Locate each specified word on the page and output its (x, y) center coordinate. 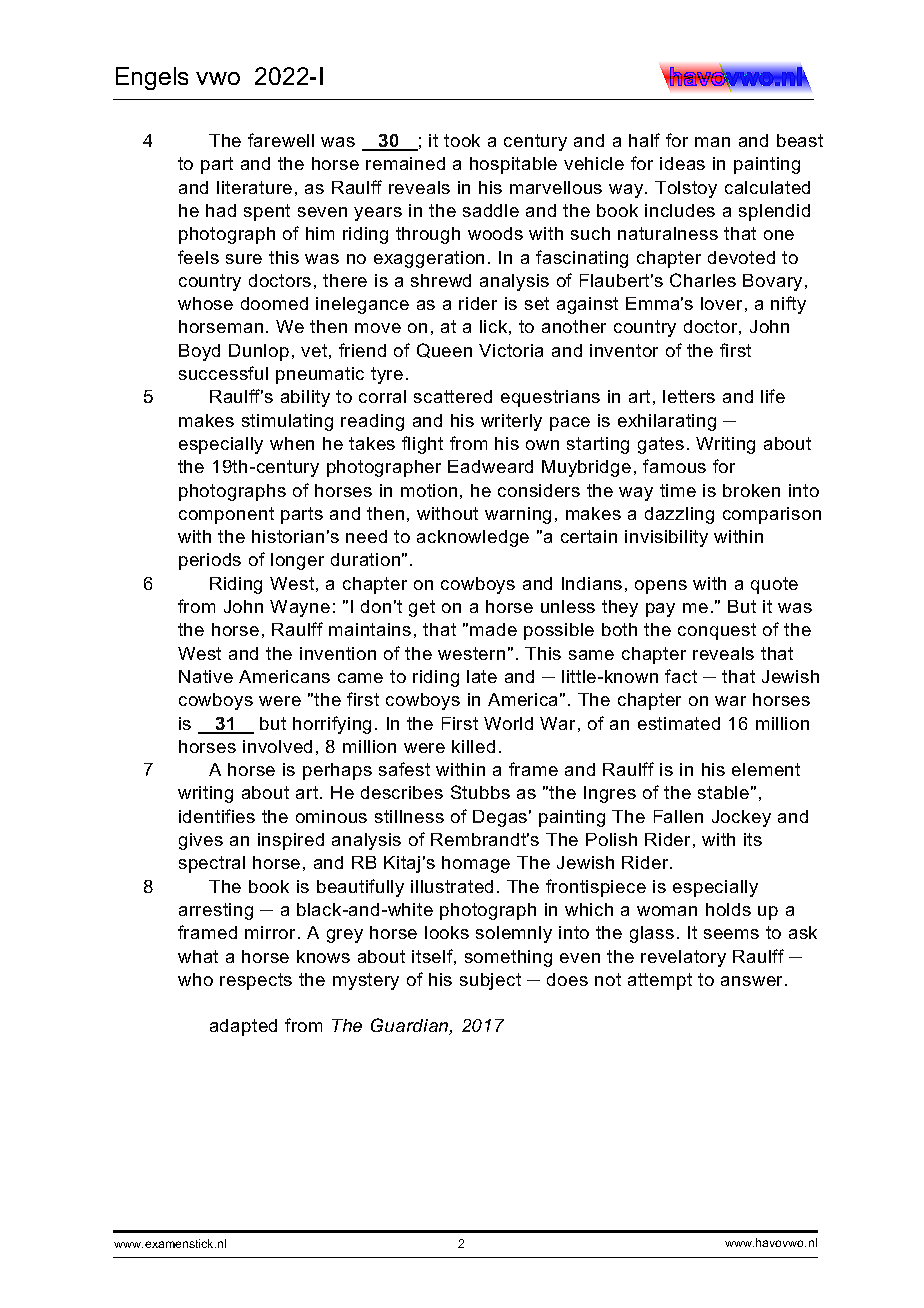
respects (256, 981)
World (508, 723)
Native (206, 676)
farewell (281, 140)
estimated (679, 723)
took (462, 140)
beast (800, 140)
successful (223, 373)
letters (689, 396)
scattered (453, 396)
